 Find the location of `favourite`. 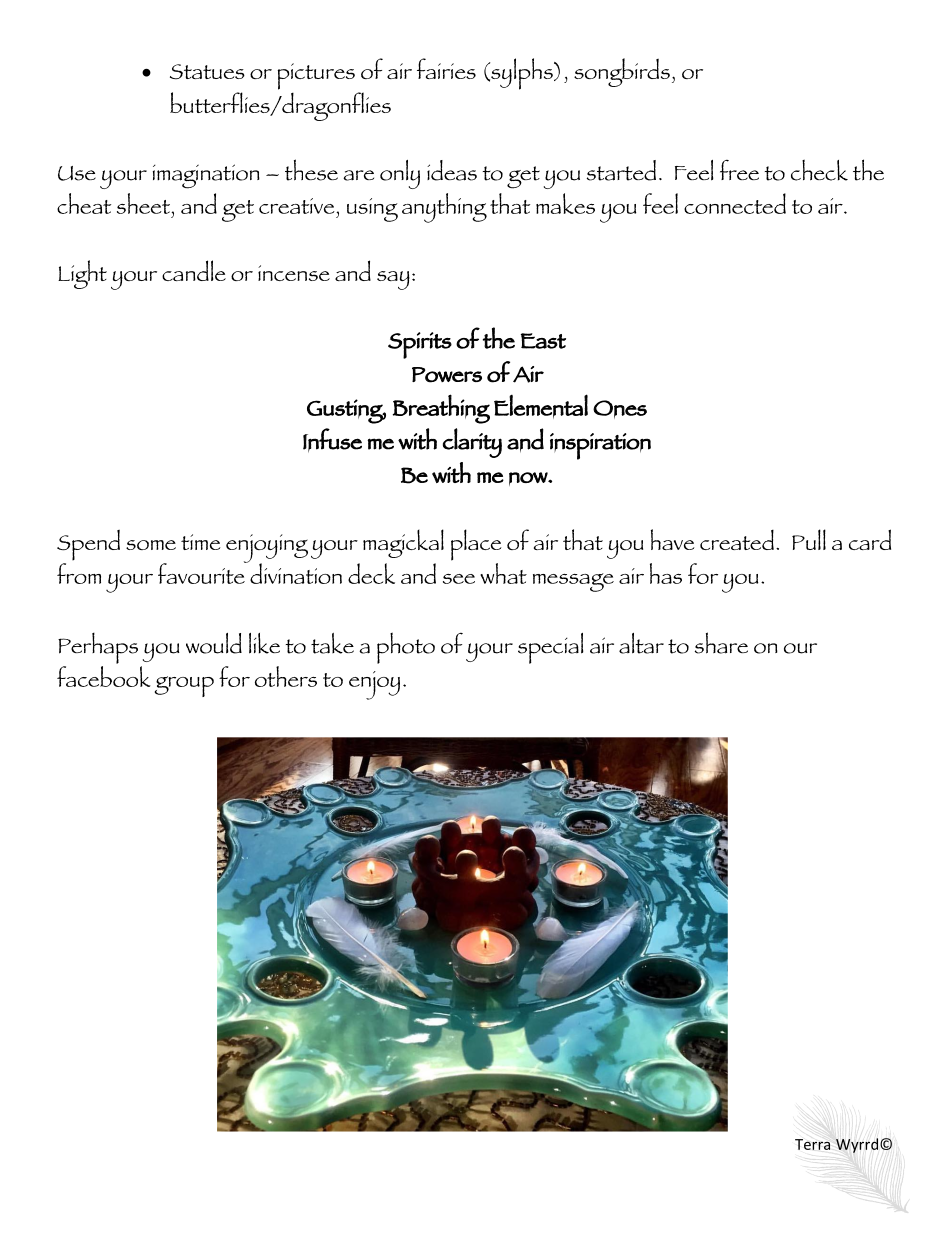

favourite is located at coordinates (202, 572).
